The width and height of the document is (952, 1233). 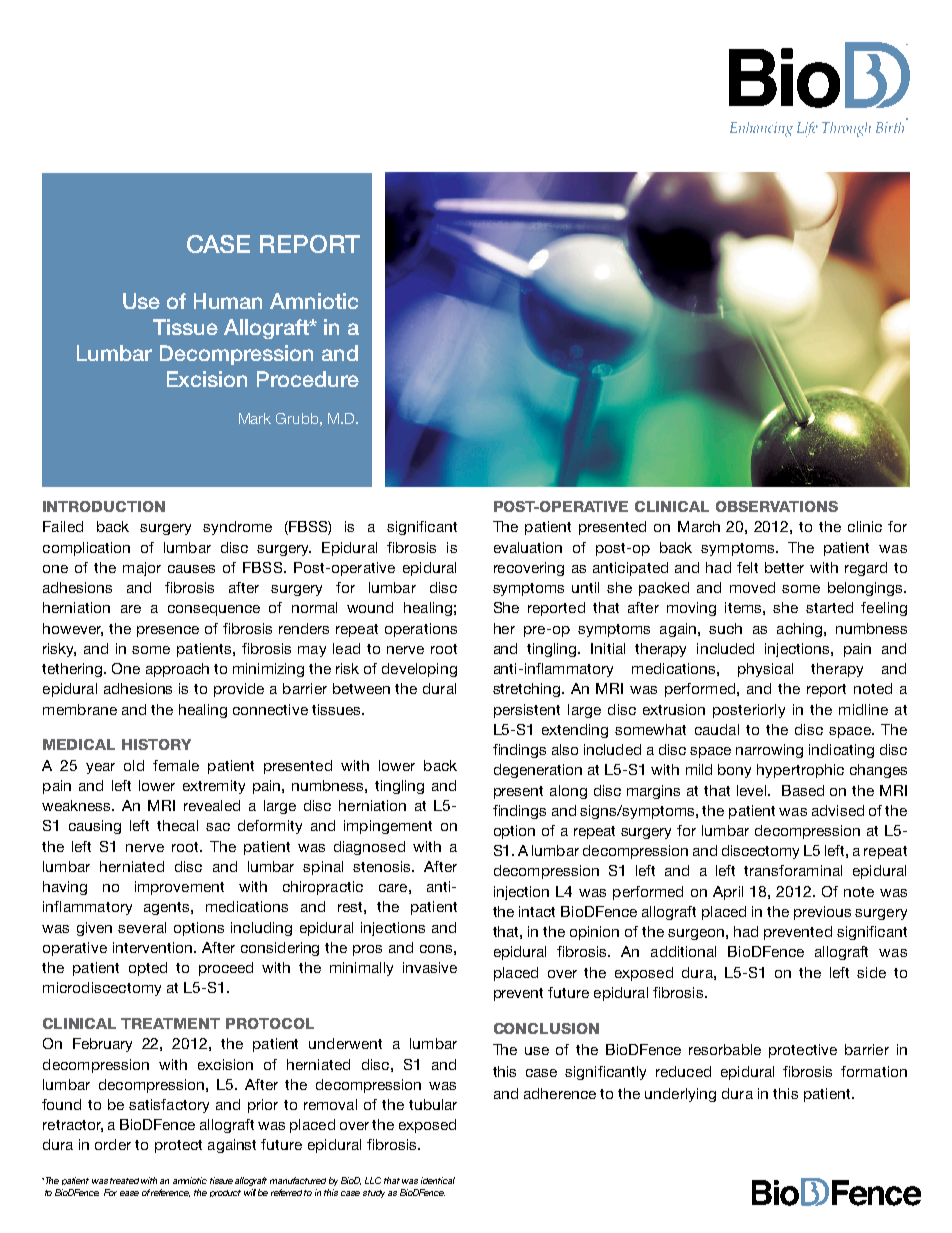 What do you see at coordinates (777, 506) in the document?
I see `OBSERVATIONS` at bounding box center [777, 506].
